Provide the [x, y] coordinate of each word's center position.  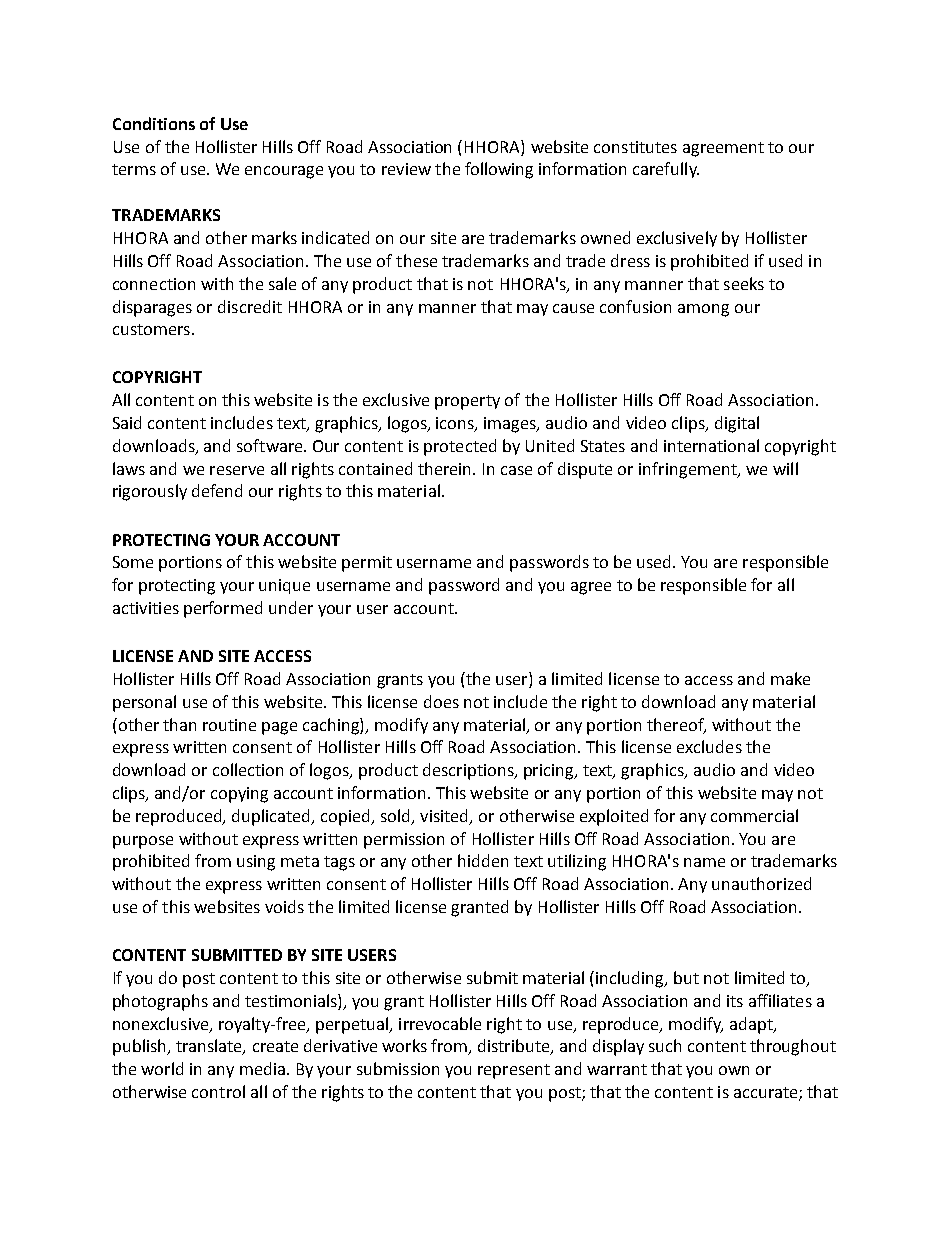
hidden [483, 860]
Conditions [154, 123]
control [218, 1091]
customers [151, 329]
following [499, 170]
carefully [666, 170]
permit [367, 564]
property [467, 402]
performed [223, 609]
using [256, 863]
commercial [754, 815]
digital [737, 424]
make [790, 678]
